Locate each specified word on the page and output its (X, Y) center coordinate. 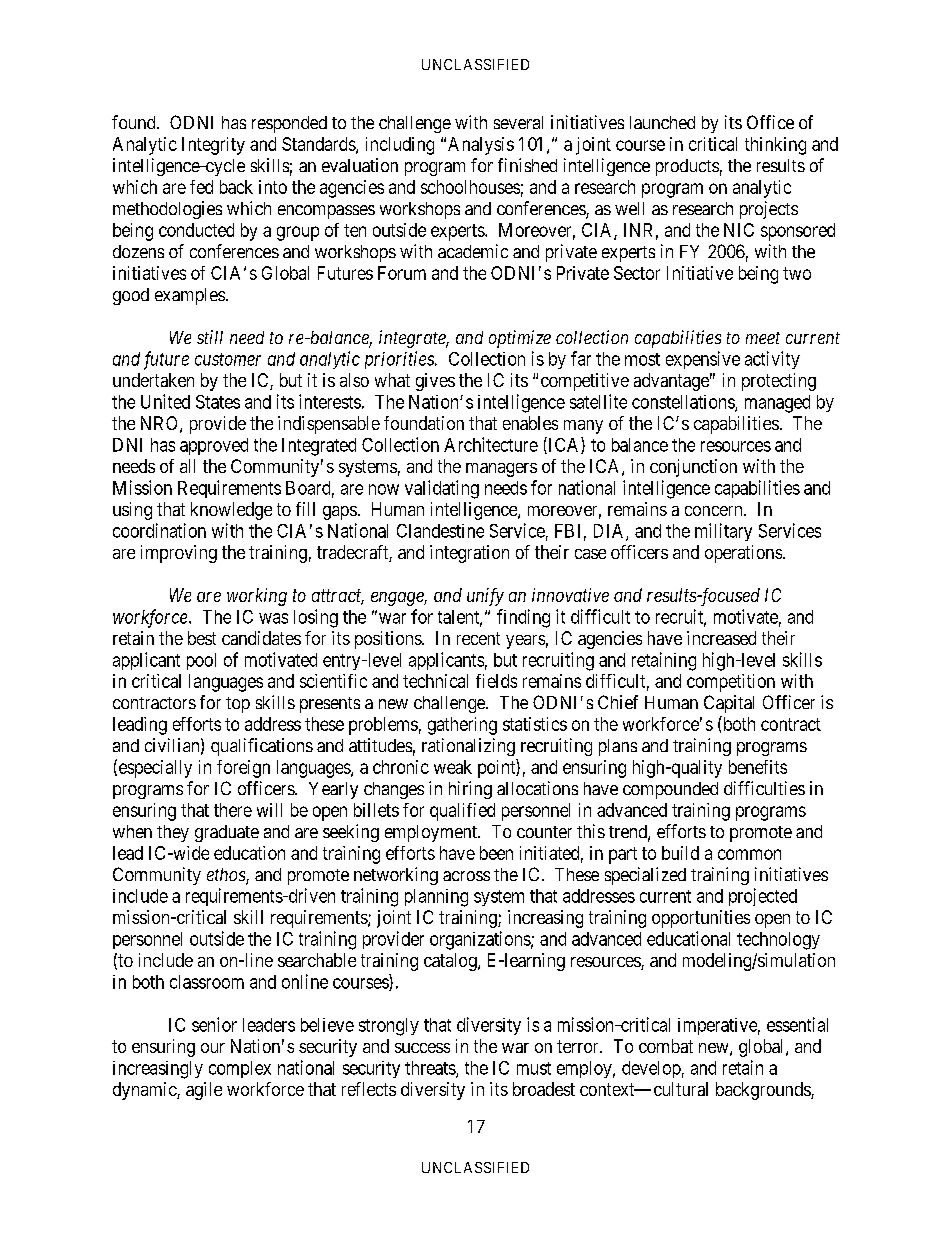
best (202, 638)
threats (431, 1069)
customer (228, 359)
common (749, 854)
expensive (703, 360)
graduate (227, 833)
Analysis (481, 146)
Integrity (213, 146)
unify (485, 597)
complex (240, 1069)
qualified (462, 812)
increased (721, 638)
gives (435, 382)
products (687, 167)
